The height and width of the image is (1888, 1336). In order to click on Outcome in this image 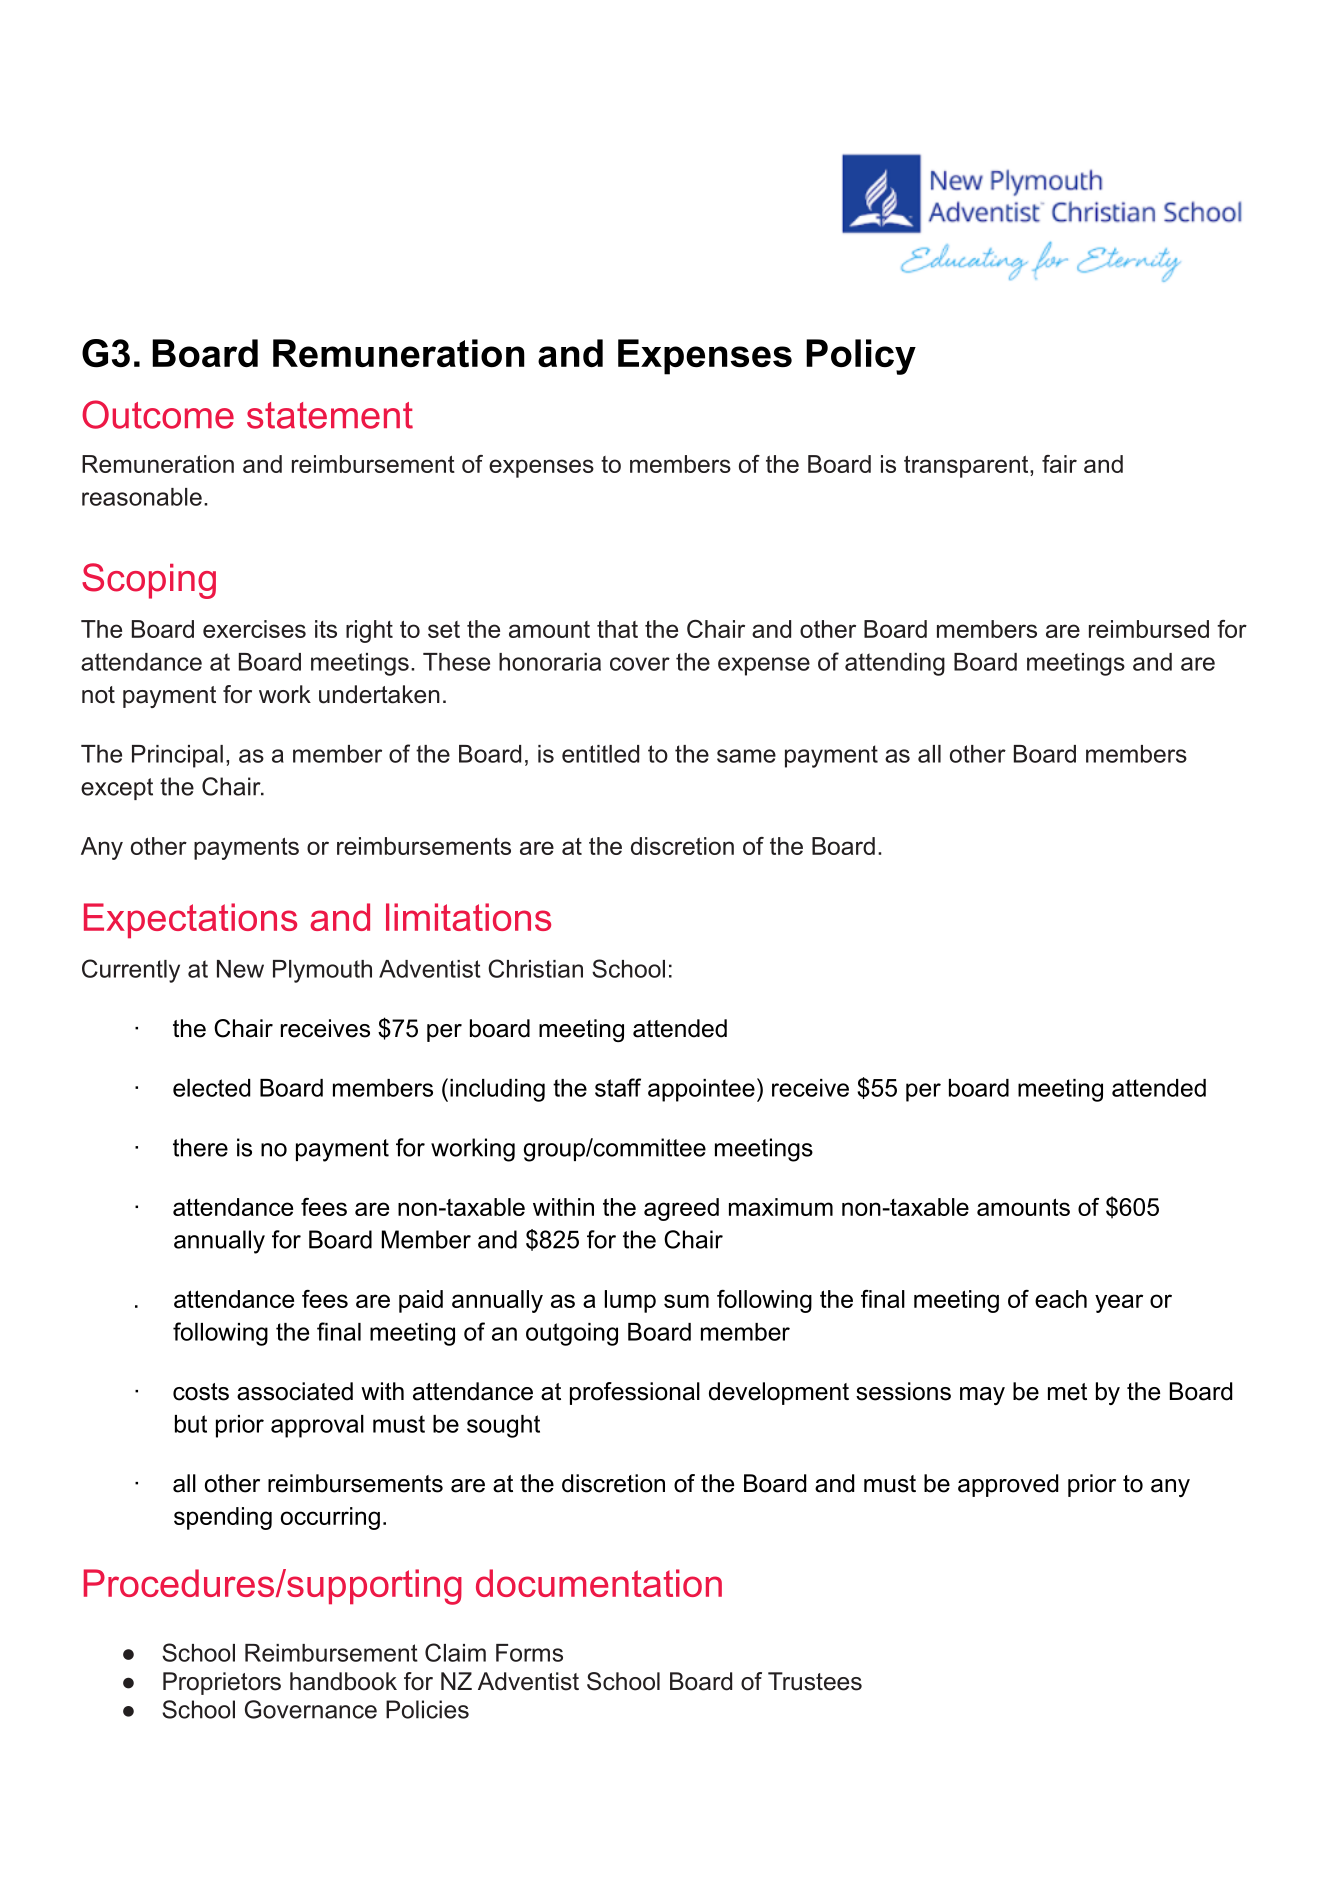, I will do `click(158, 414)`.
